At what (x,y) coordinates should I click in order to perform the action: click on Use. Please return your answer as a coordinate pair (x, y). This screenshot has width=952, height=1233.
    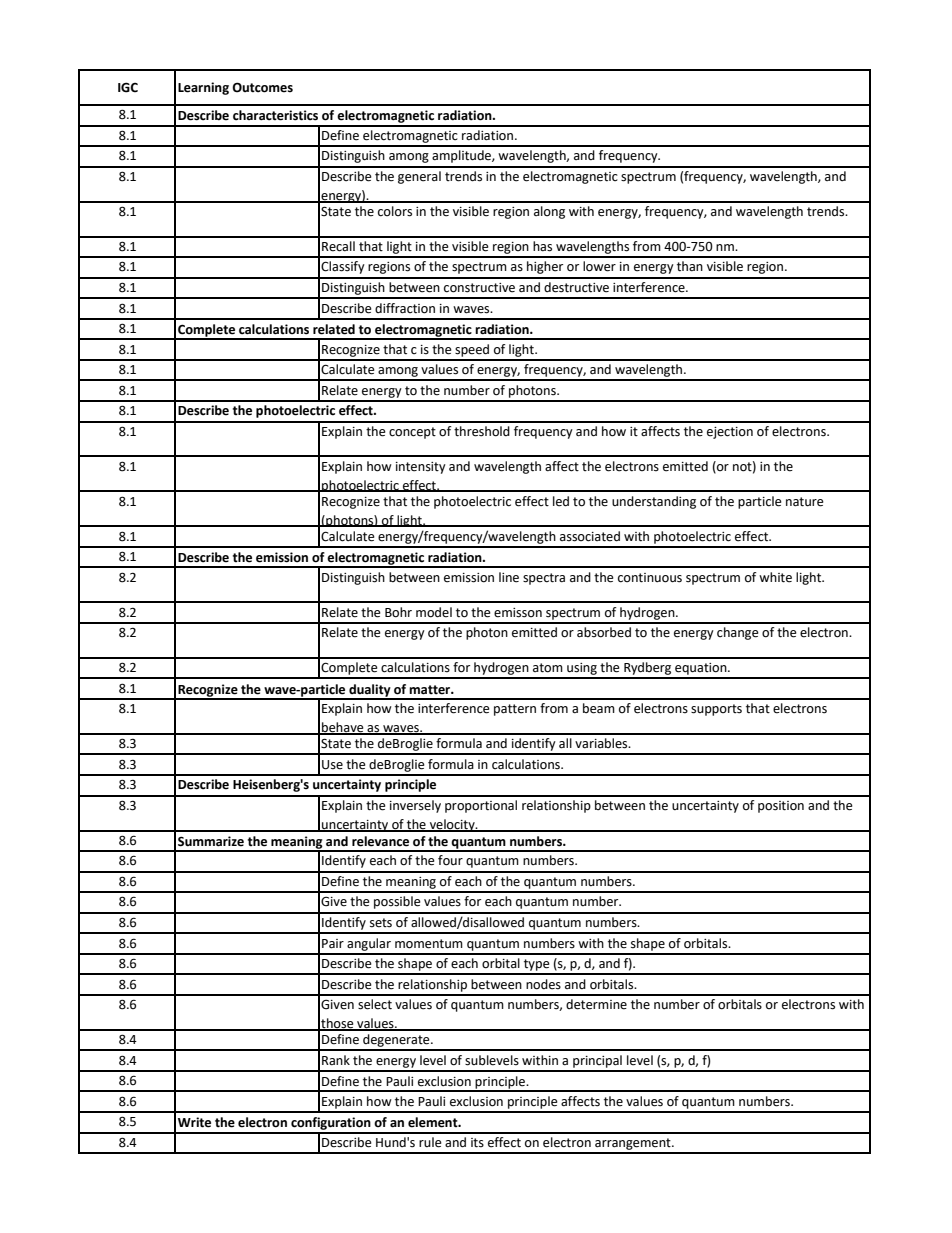
    Looking at the image, I should click on (332, 765).
